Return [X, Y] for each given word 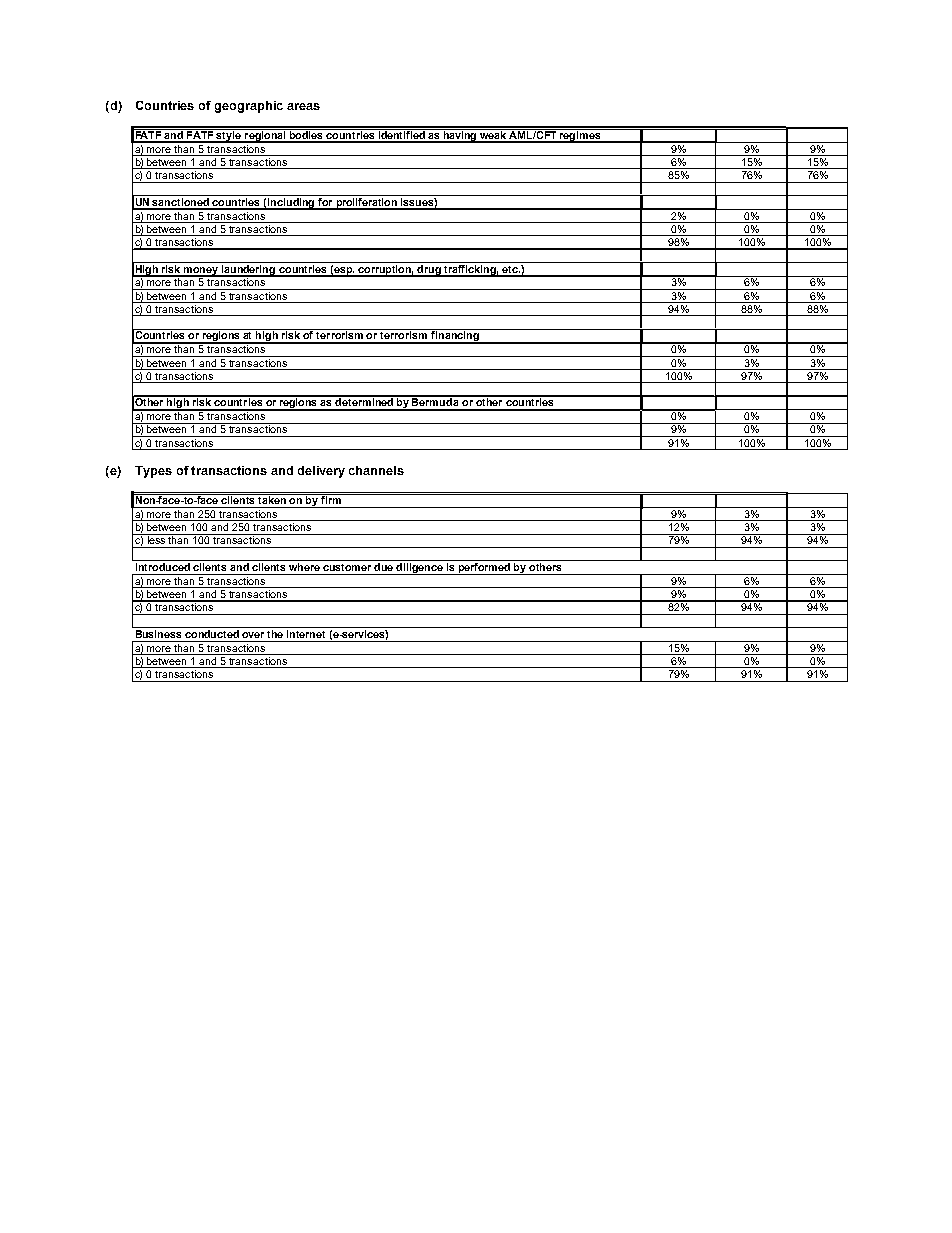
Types [153, 472]
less [156, 539]
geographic [249, 107]
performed [484, 569]
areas [303, 106]
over [253, 635]
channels [376, 470]
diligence [420, 569]
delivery [321, 472]
